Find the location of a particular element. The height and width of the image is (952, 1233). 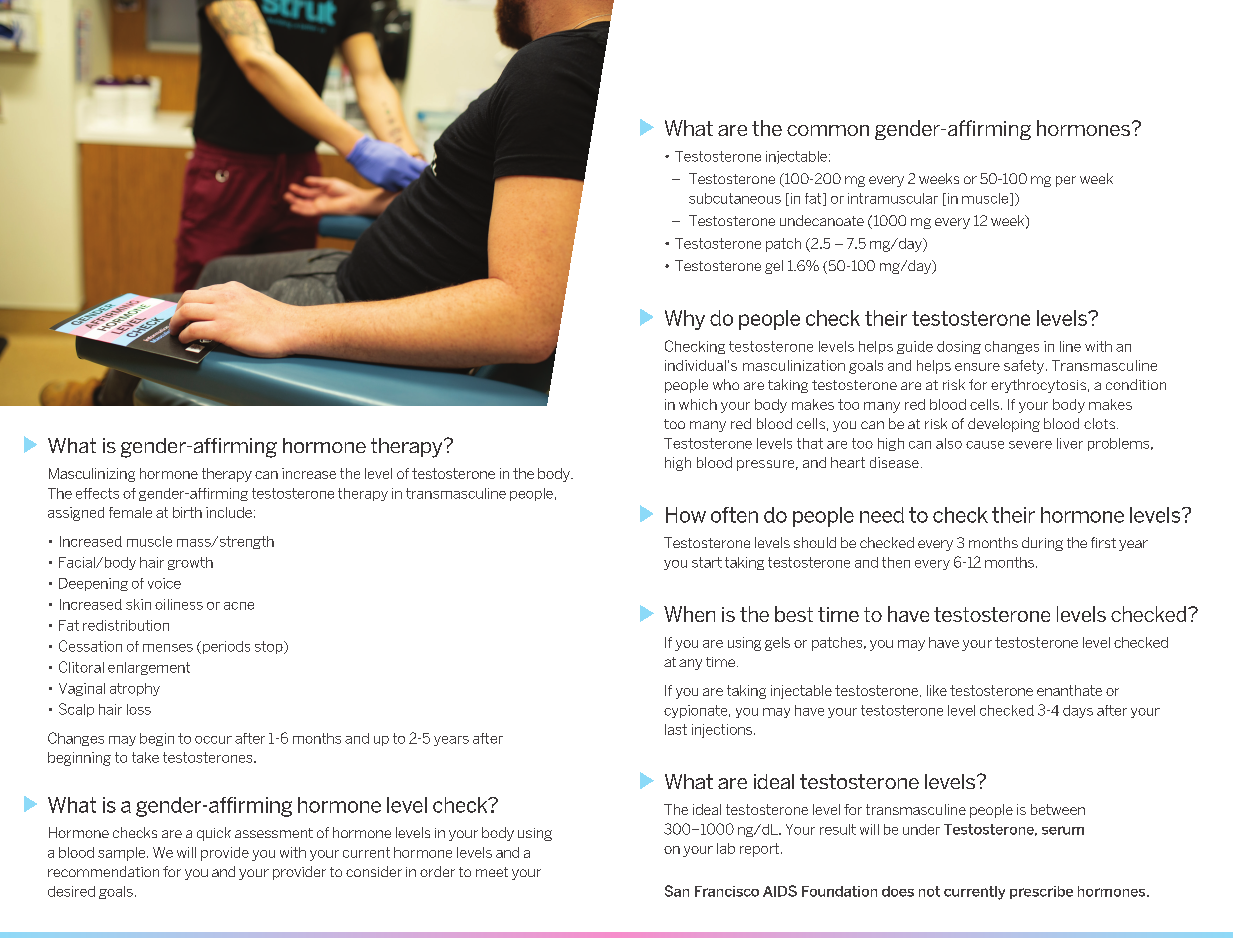

intramuscular is located at coordinates (893, 198).
